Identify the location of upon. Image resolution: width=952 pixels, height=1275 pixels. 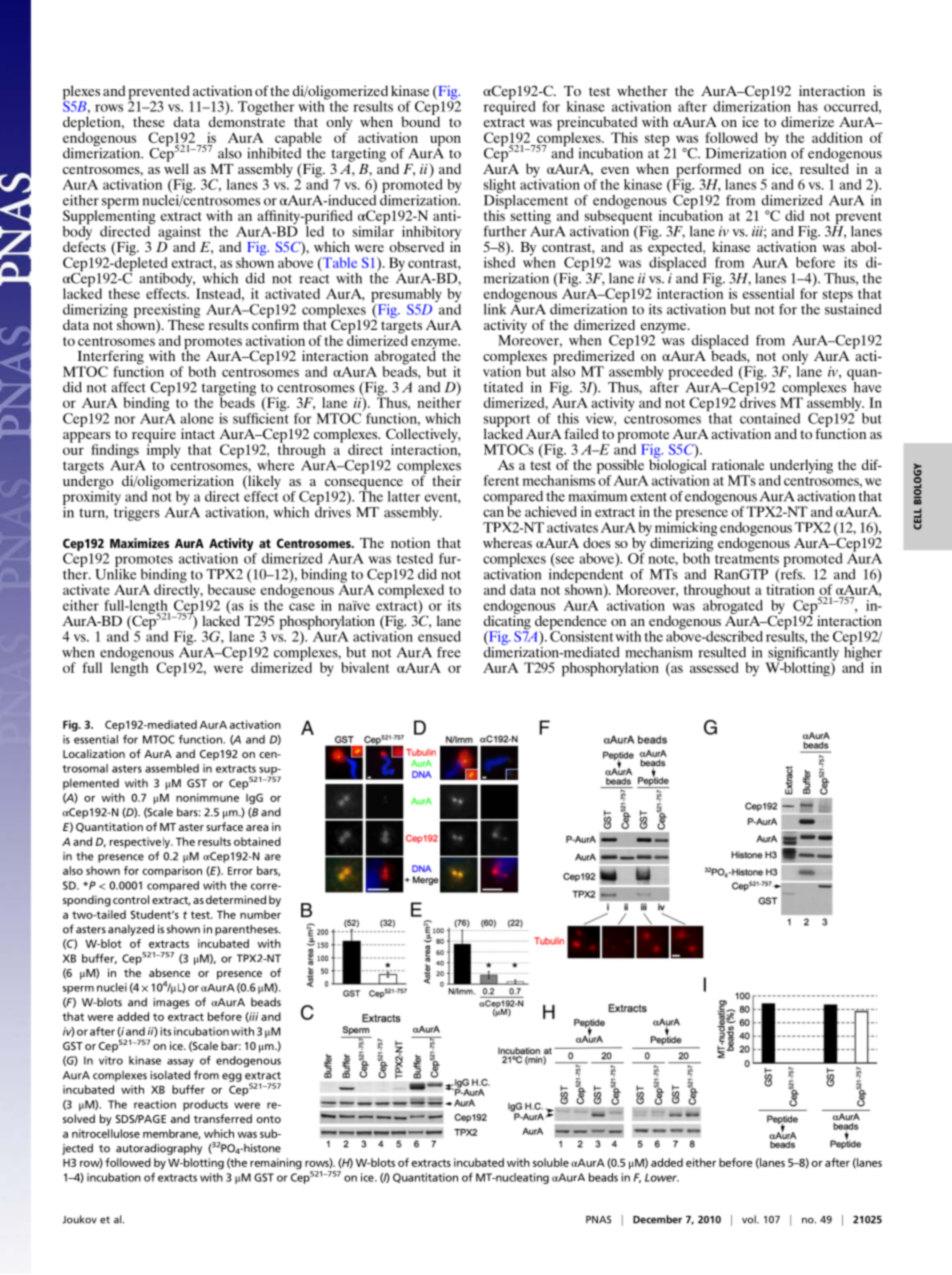
(445, 142).
